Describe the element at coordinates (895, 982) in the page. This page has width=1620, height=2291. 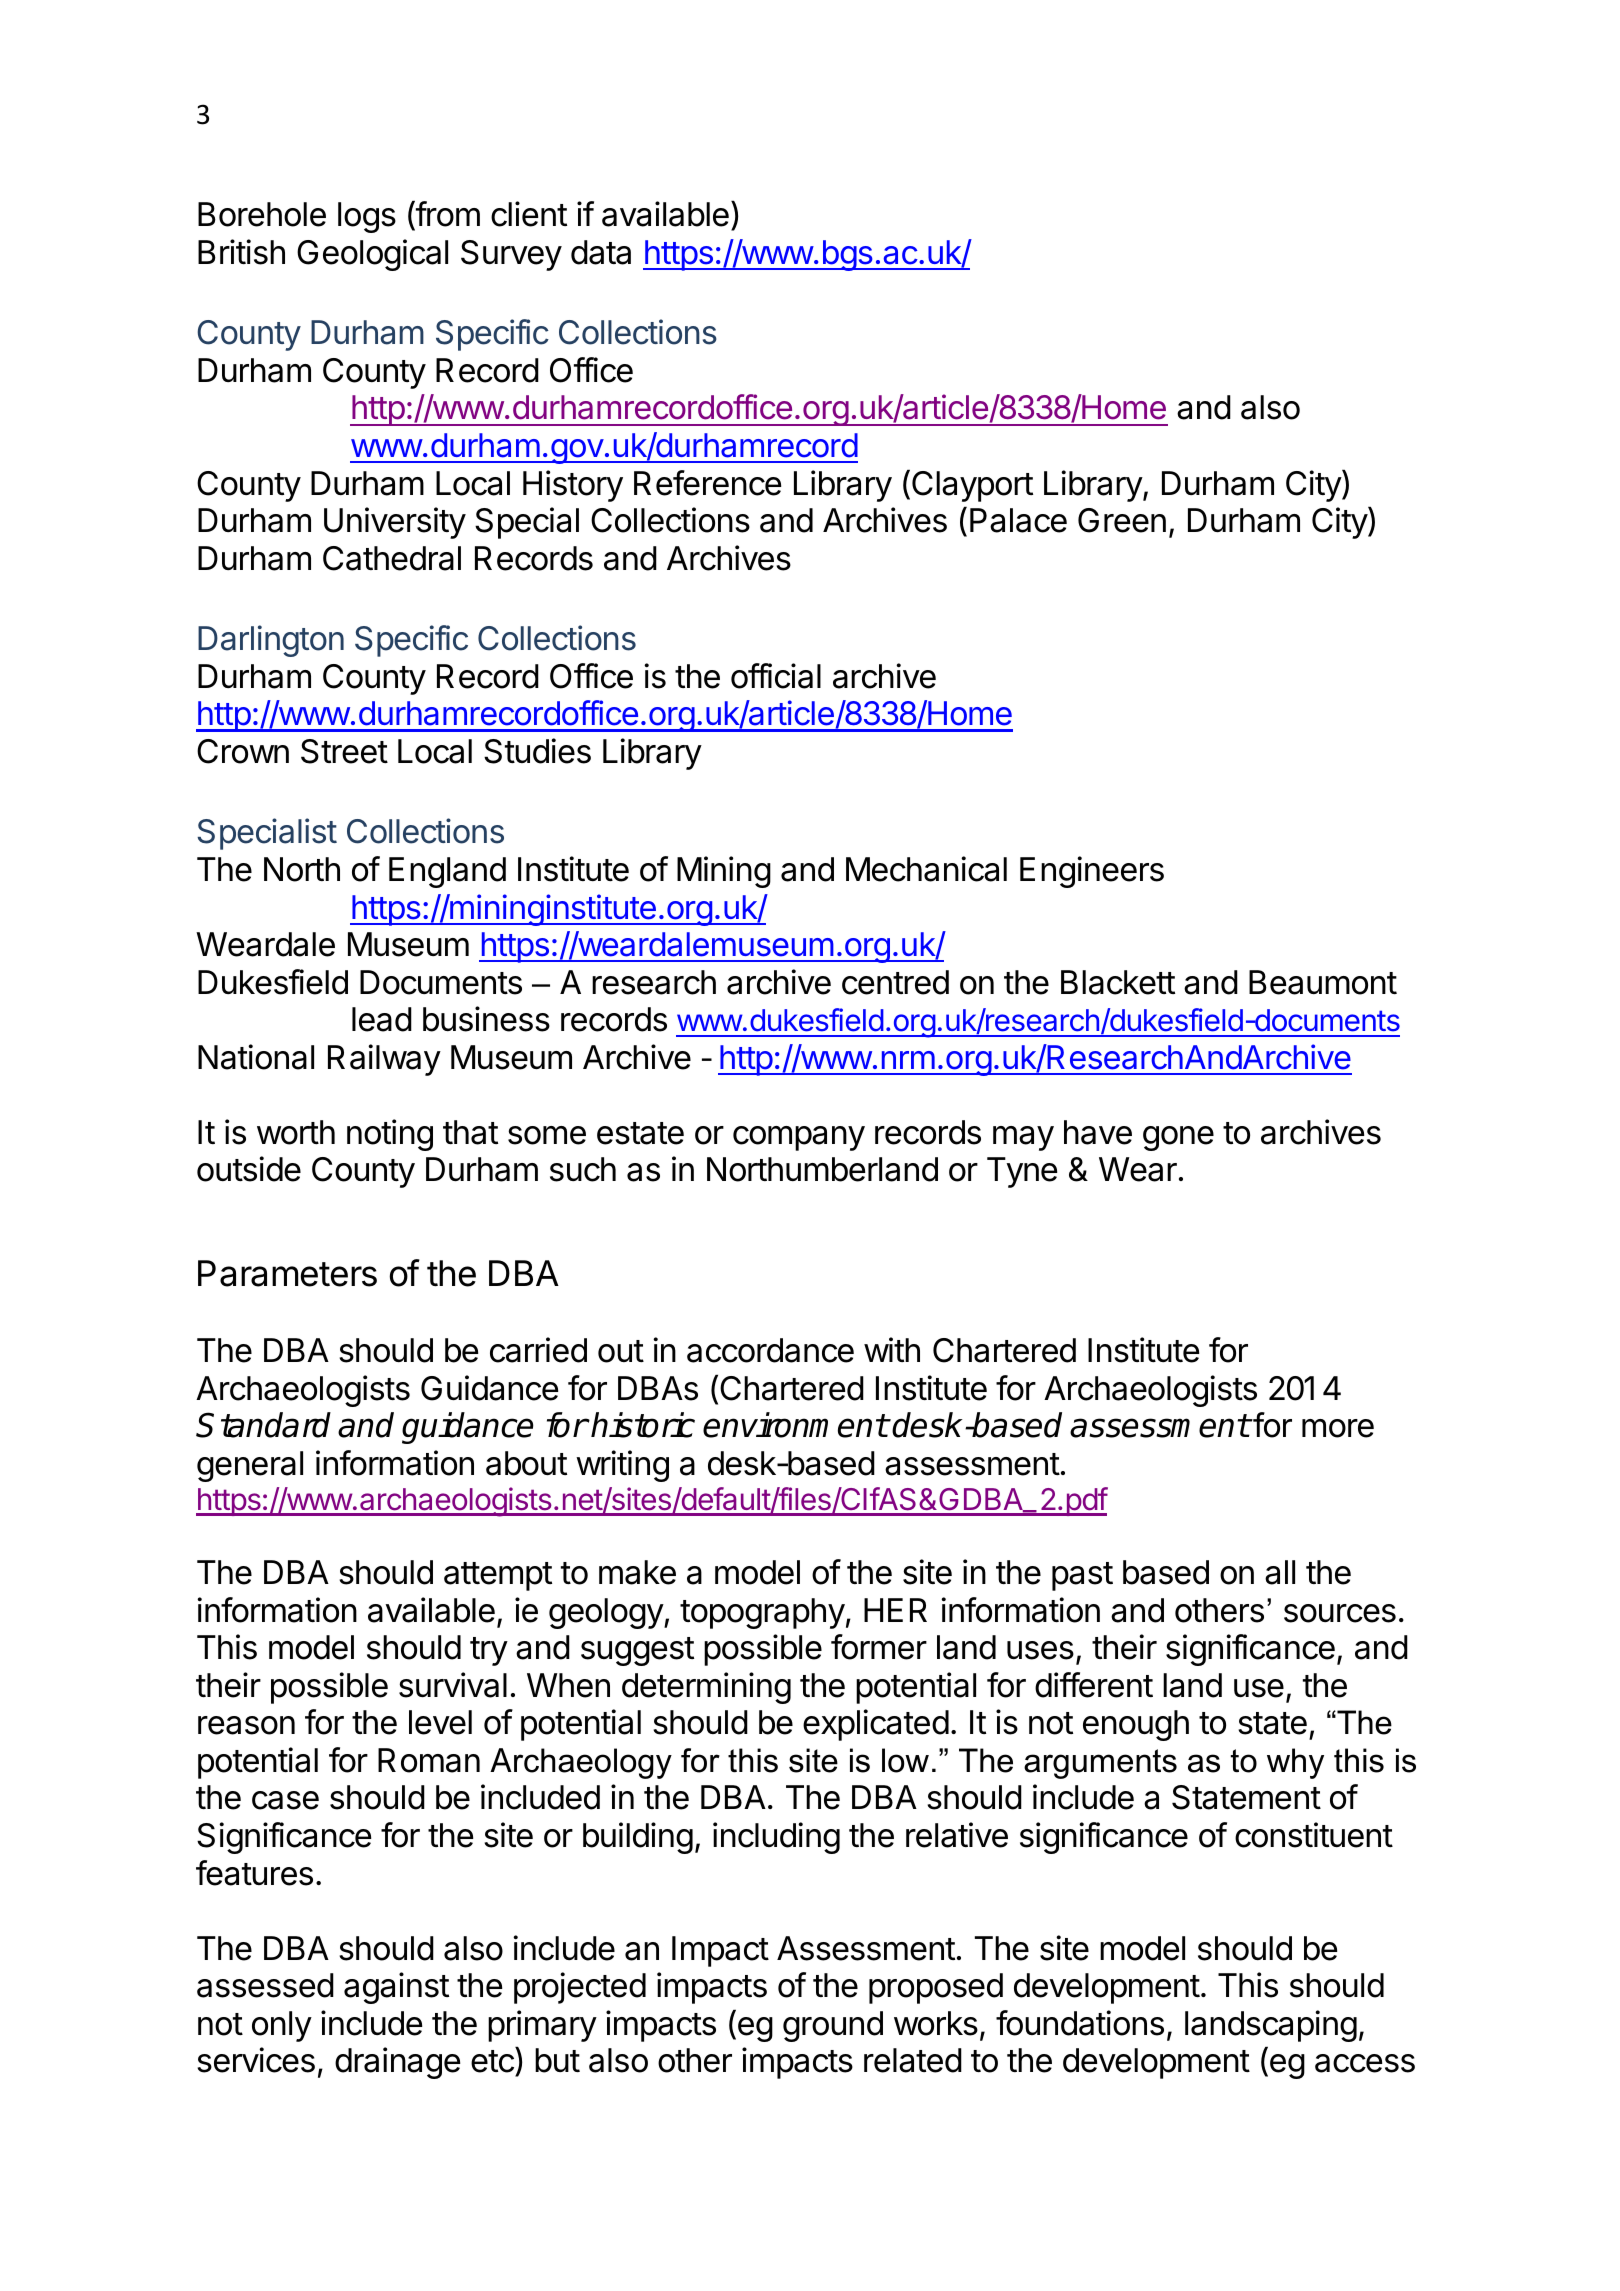
I see `centred` at that location.
